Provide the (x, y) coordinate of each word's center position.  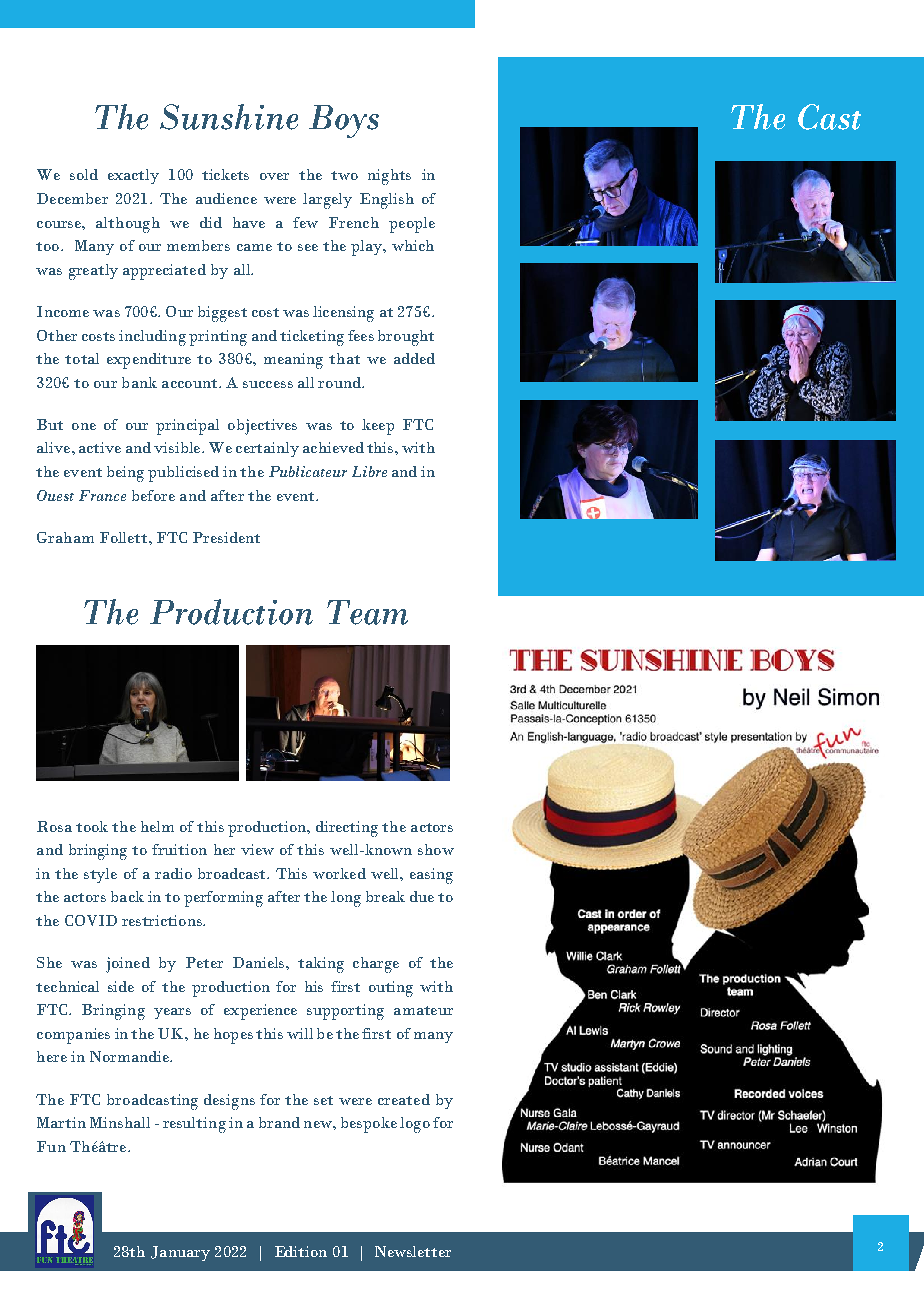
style (100, 875)
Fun (51, 1146)
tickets (225, 174)
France (102, 495)
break (385, 896)
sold (84, 174)
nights (389, 177)
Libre (369, 471)
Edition (301, 1251)
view (257, 849)
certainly (267, 449)
